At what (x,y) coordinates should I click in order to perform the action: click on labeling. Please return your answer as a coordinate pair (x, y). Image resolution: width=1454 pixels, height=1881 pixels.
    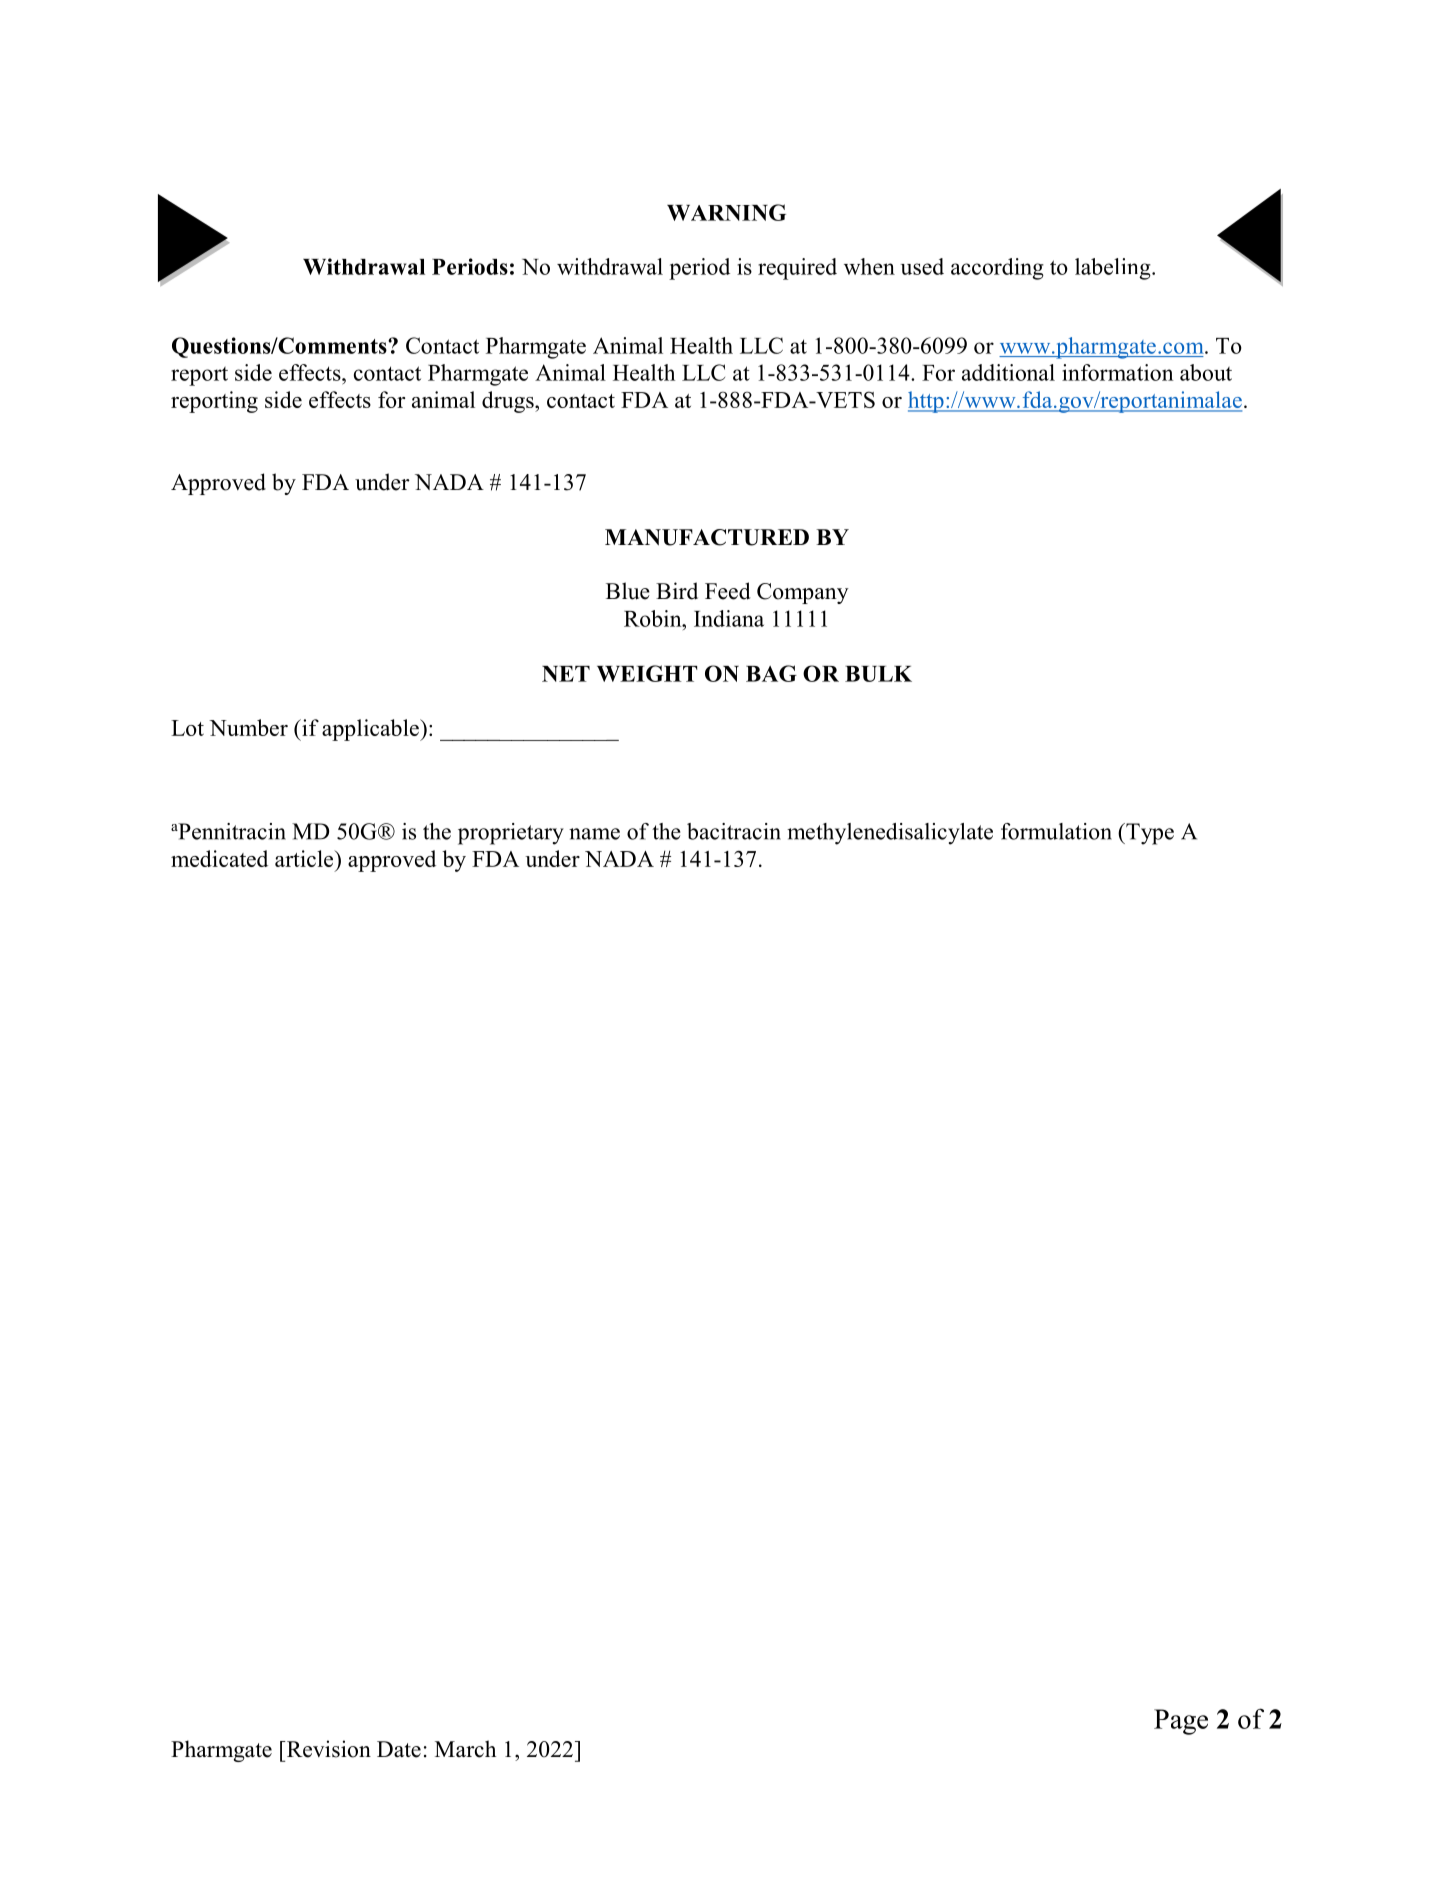
    Looking at the image, I should click on (1114, 269).
